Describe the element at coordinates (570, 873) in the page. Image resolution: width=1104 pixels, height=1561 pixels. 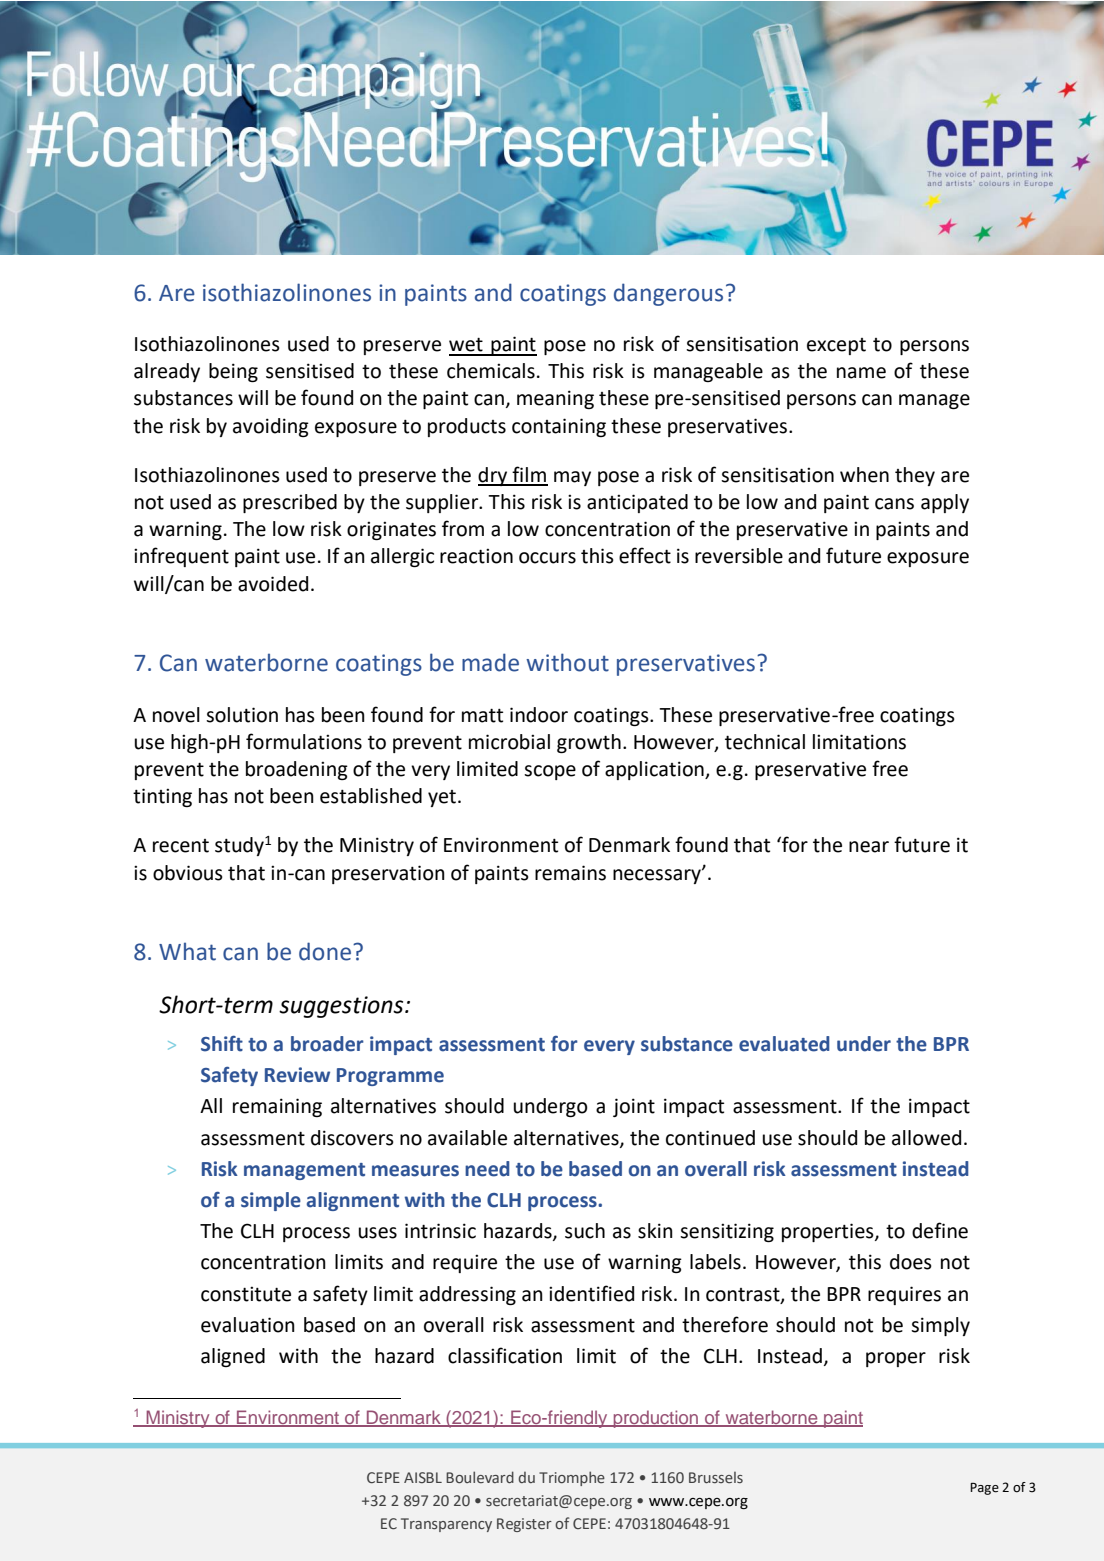
I see `remains` at that location.
